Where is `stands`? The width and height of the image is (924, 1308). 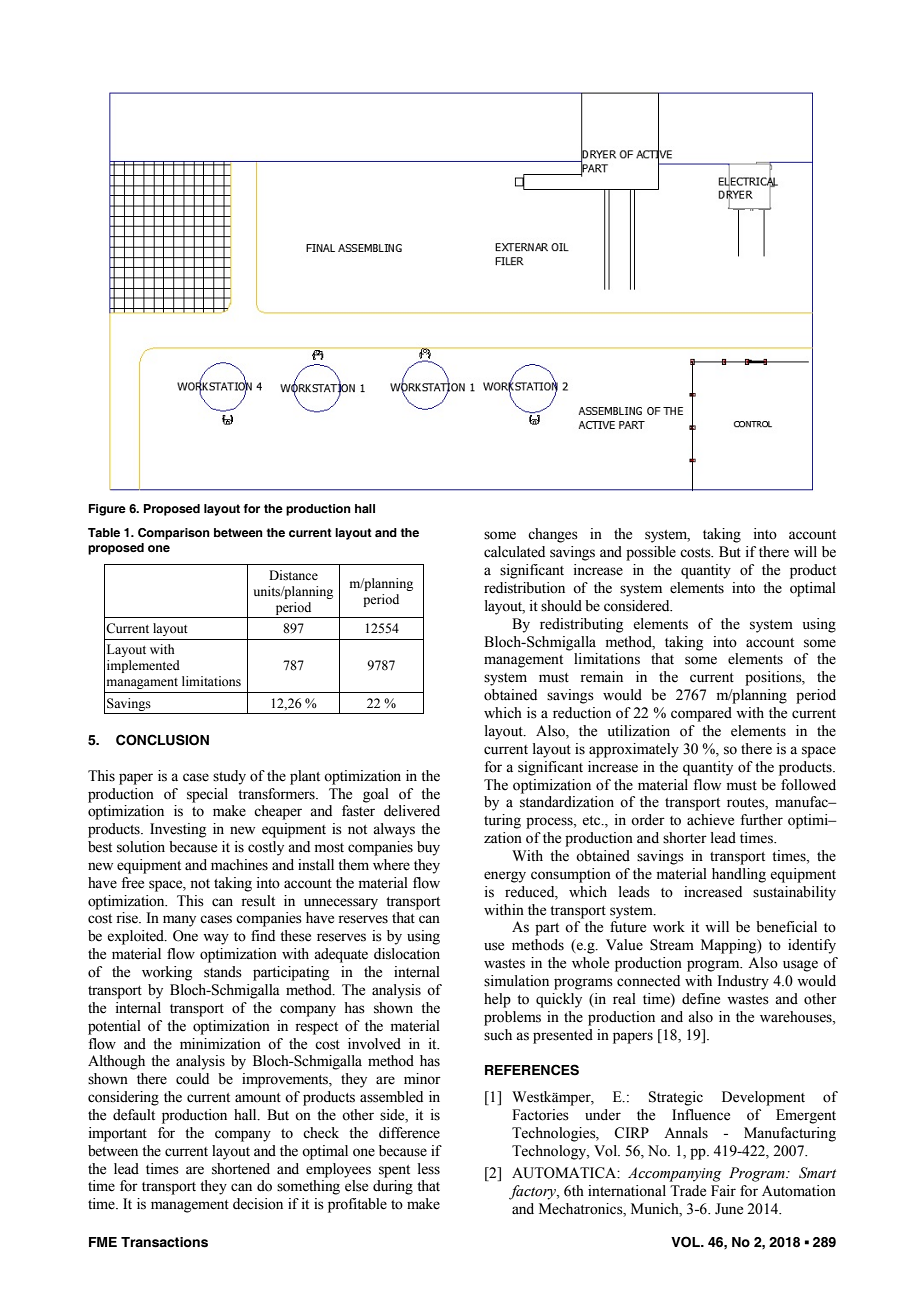
stands is located at coordinates (223, 972).
